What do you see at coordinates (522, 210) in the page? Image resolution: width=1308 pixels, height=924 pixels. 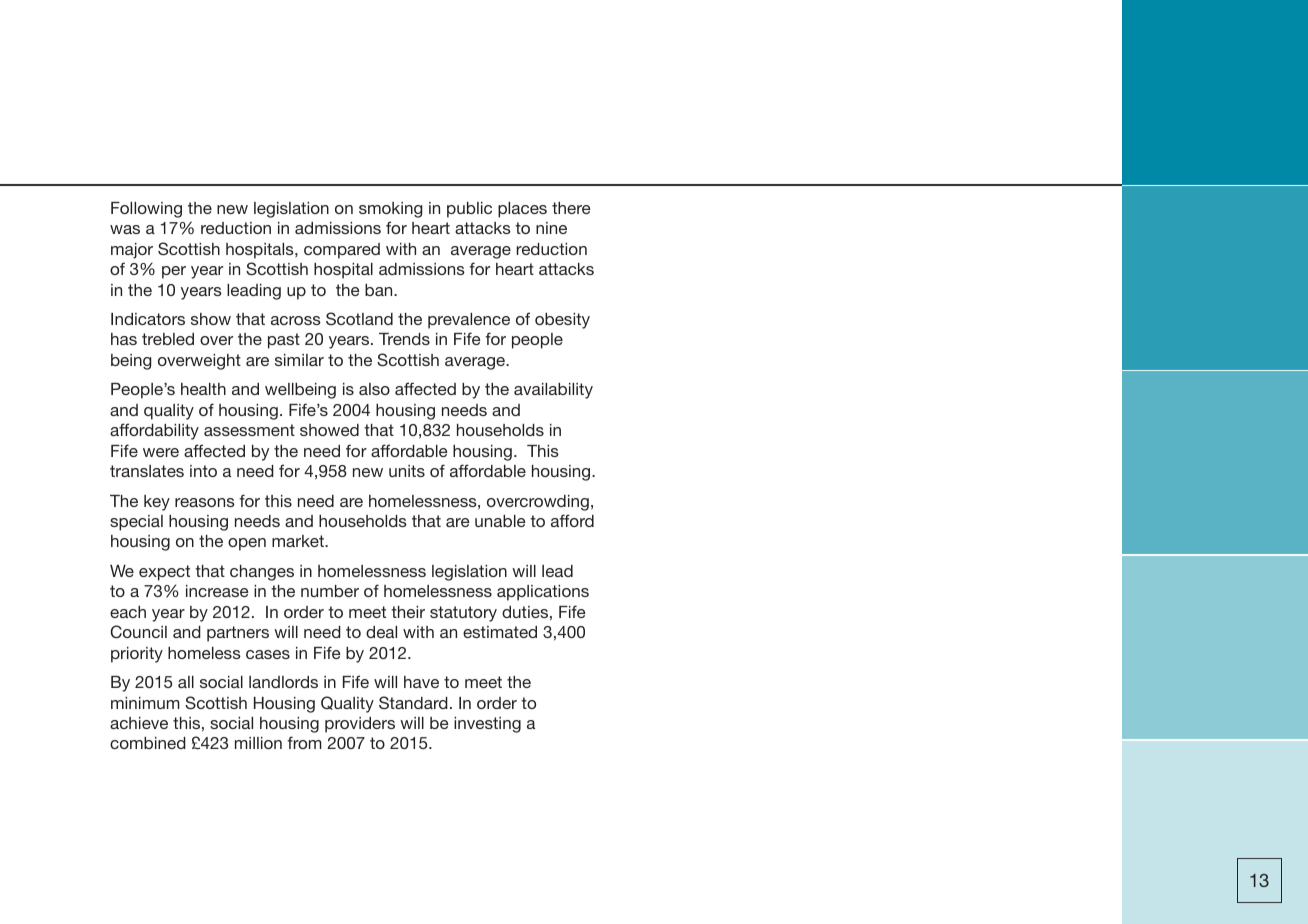 I see `places` at bounding box center [522, 210].
